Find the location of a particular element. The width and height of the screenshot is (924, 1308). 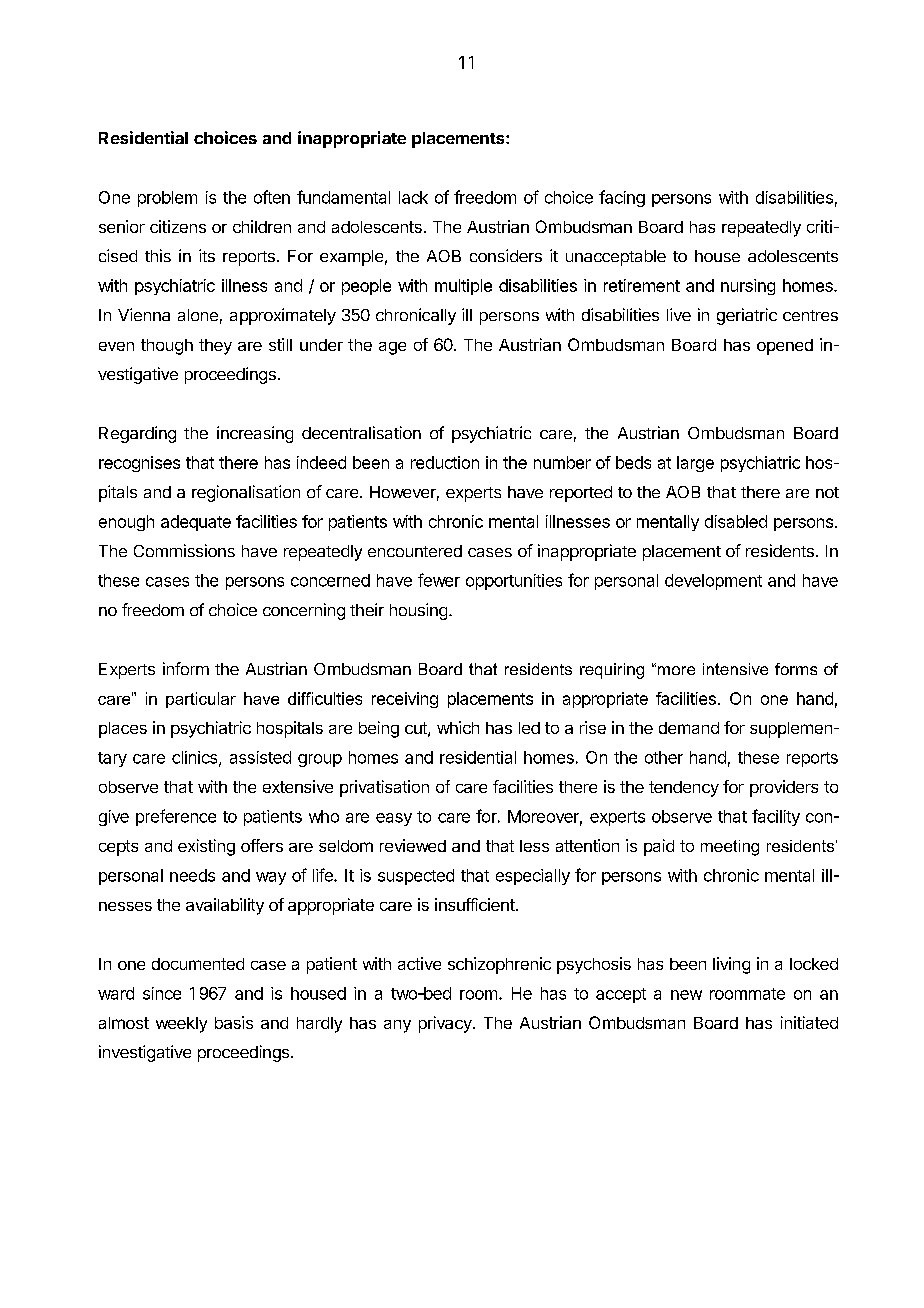

nursing is located at coordinates (748, 287).
